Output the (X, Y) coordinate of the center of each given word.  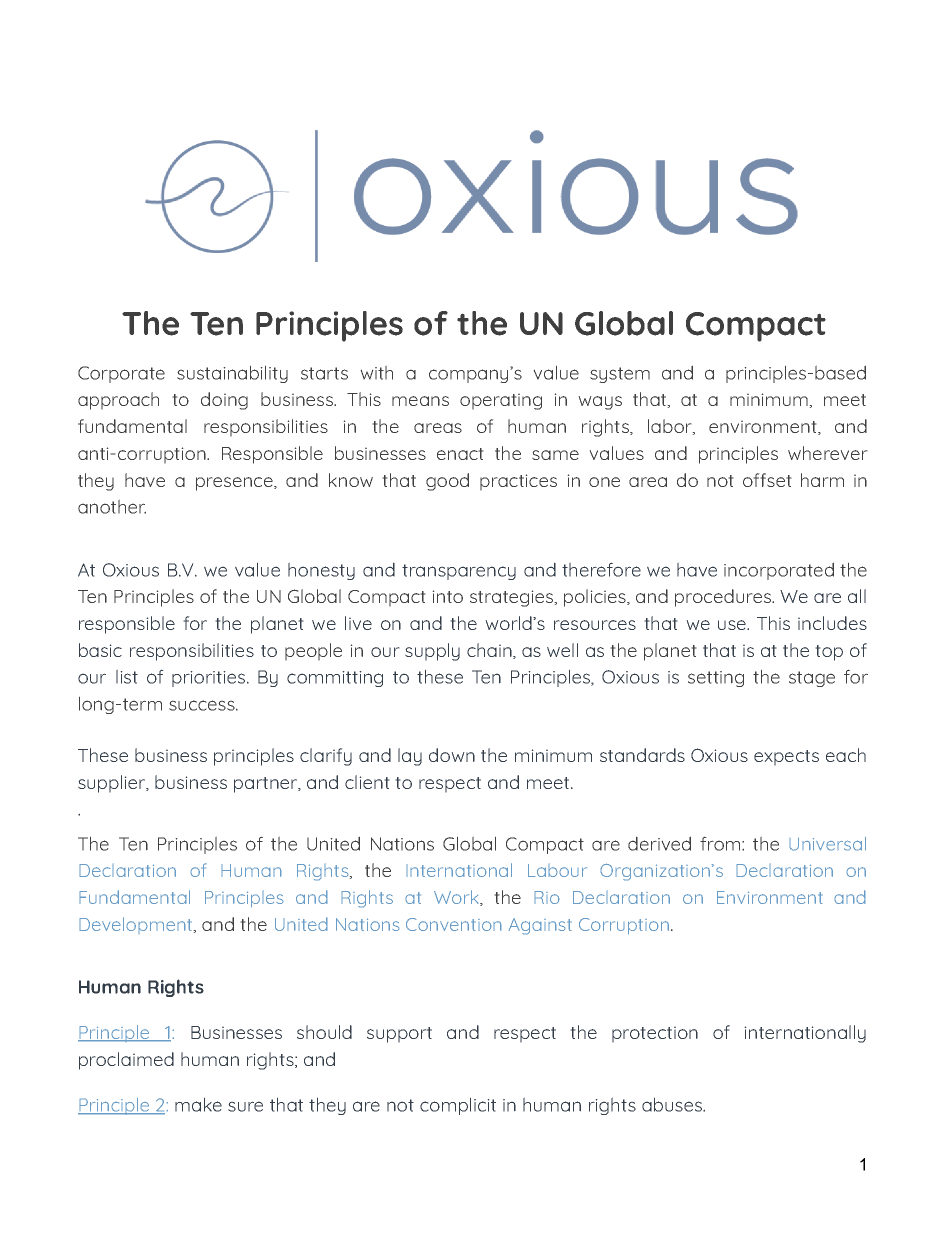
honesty (321, 571)
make (198, 1105)
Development (137, 925)
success (203, 705)
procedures (724, 598)
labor (671, 427)
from (721, 844)
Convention (454, 924)
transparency (459, 572)
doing (224, 401)
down (452, 755)
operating (501, 402)
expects (786, 757)
